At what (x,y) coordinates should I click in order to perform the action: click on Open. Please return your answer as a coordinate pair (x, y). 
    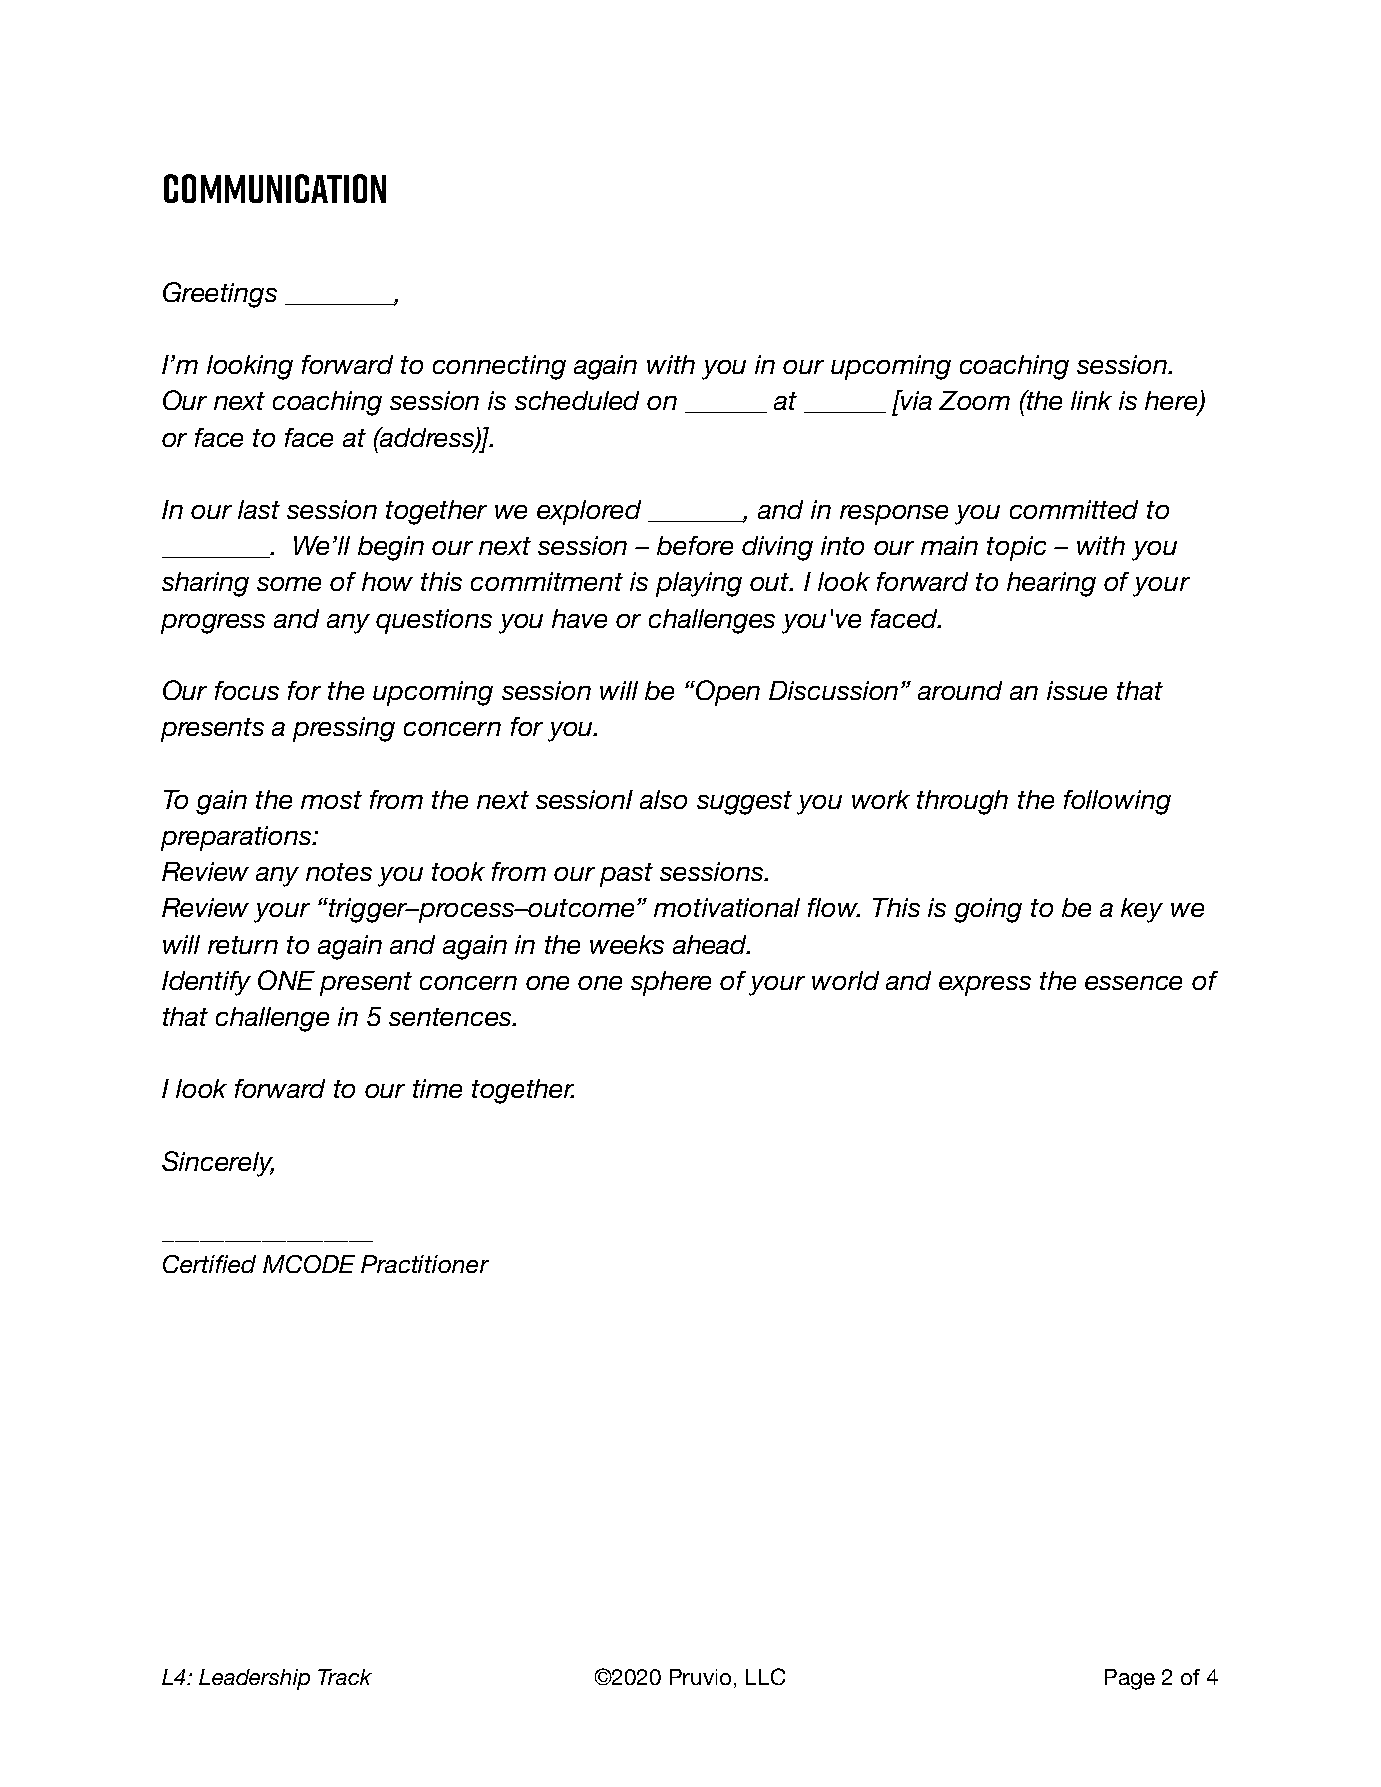
    Looking at the image, I should click on (728, 693).
